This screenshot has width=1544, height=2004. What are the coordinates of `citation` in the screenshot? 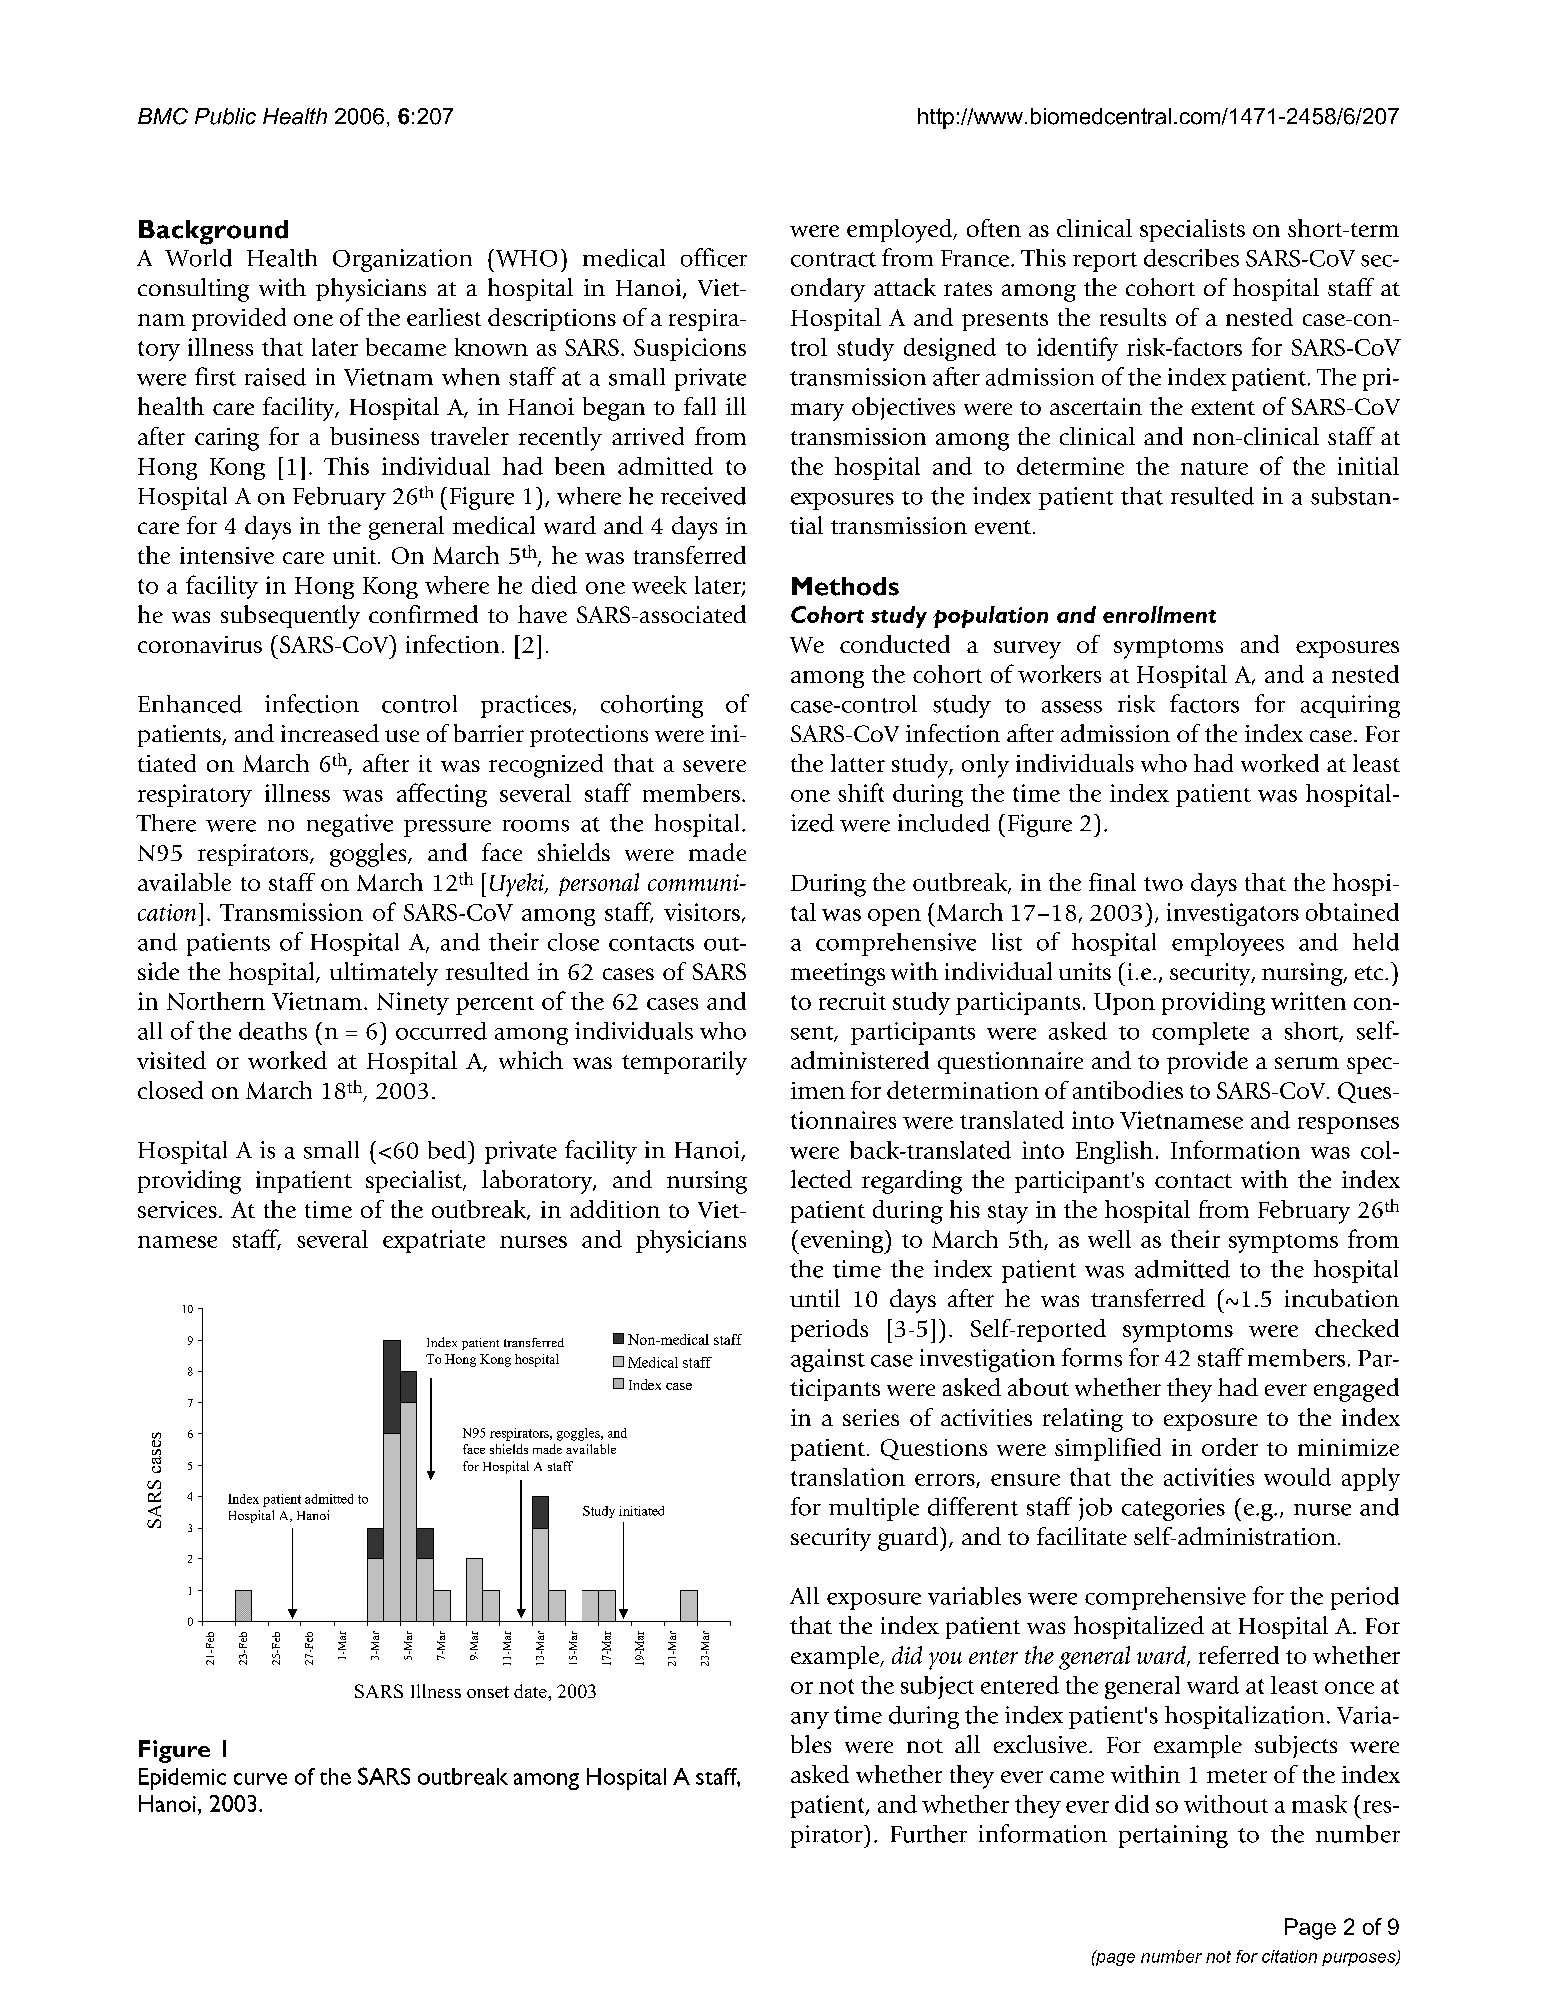 It's located at (1289, 1956).
